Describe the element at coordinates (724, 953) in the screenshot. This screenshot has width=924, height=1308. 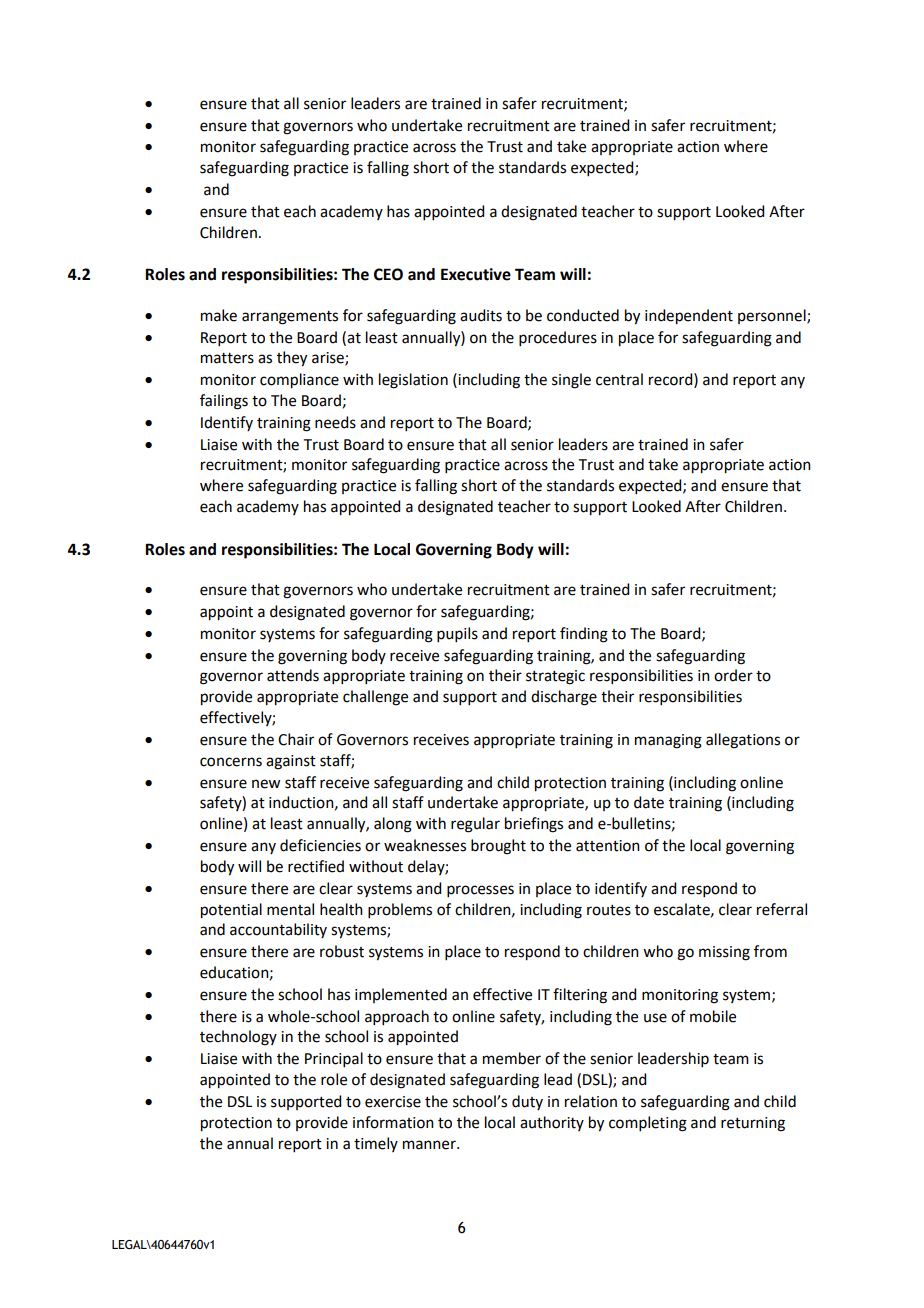
I see `missing` at that location.
